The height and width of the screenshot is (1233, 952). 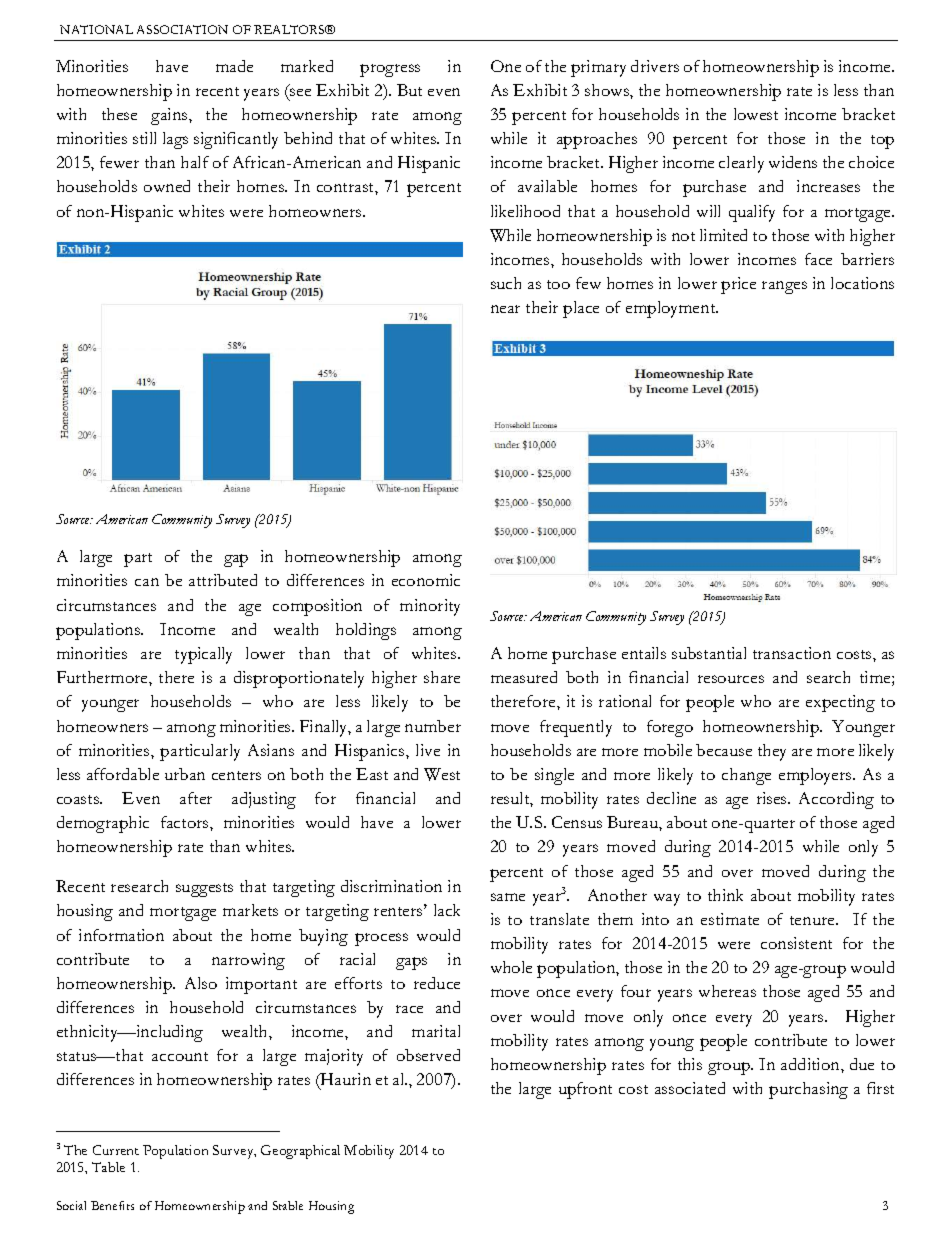 What do you see at coordinates (182, 29) in the screenshot?
I see `ASSOCIATION` at bounding box center [182, 29].
